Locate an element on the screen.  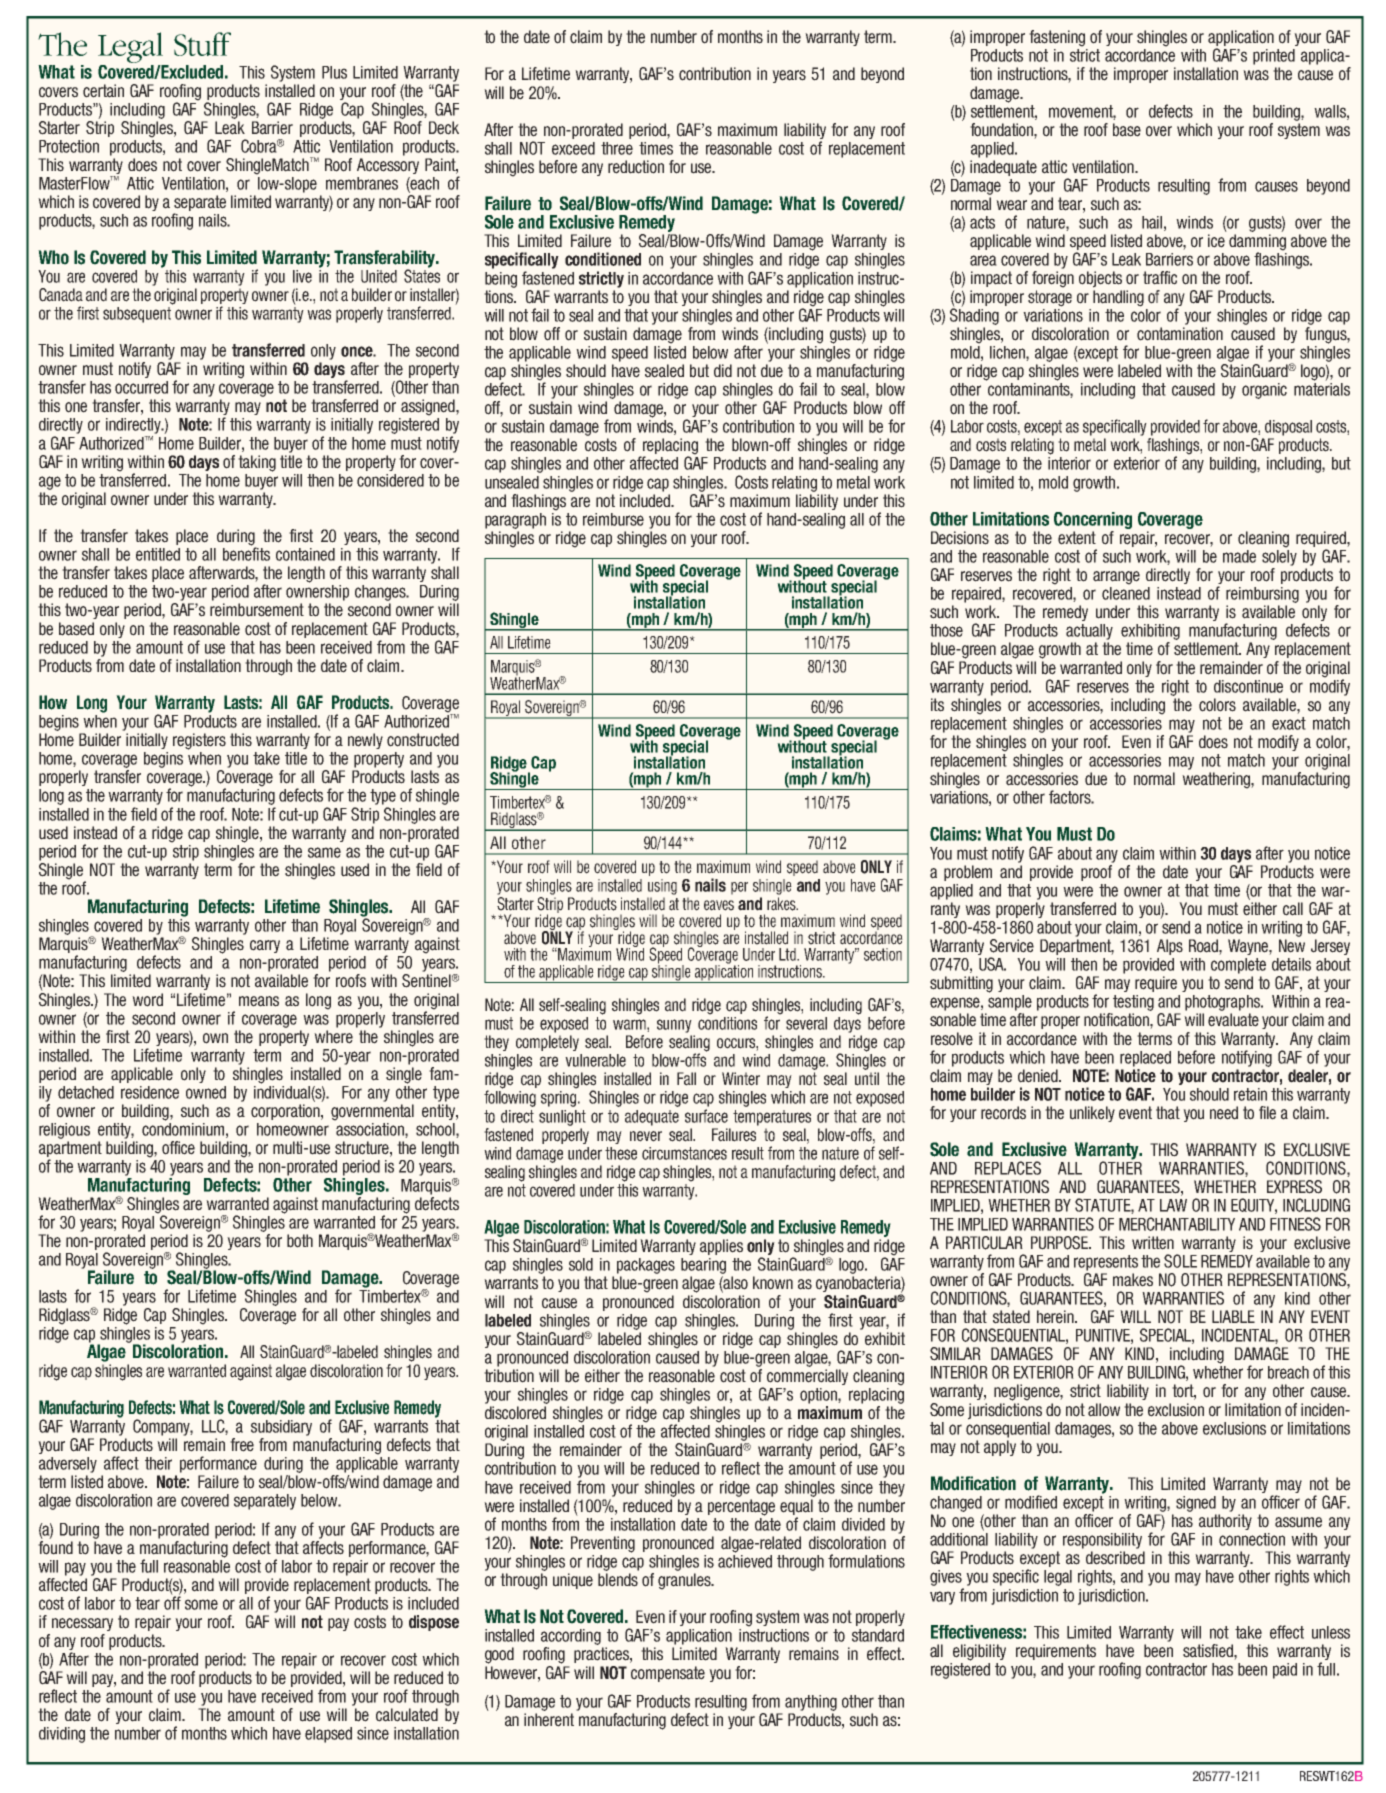
compensate is located at coordinates (668, 1674).
